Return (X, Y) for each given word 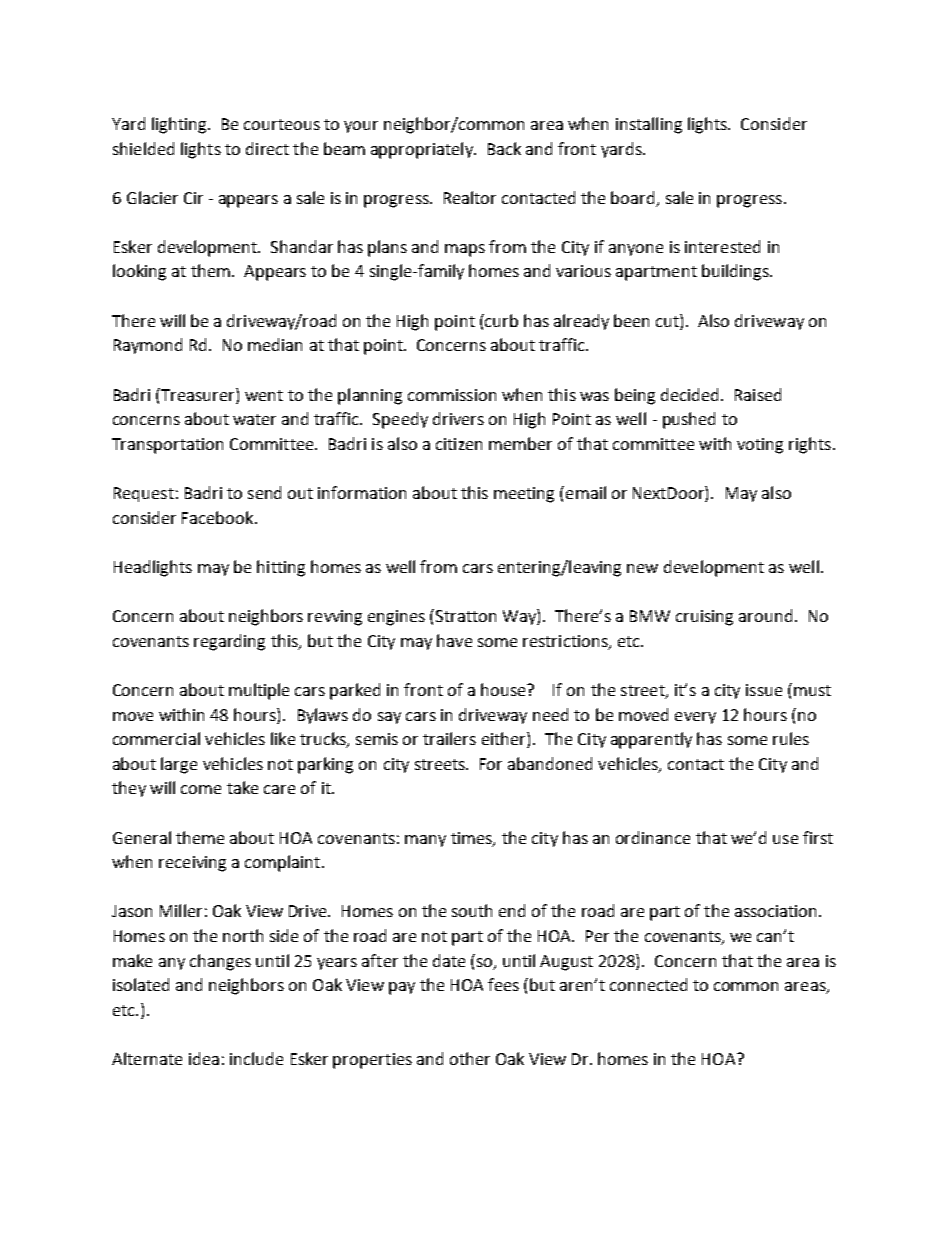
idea (204, 1058)
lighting (180, 125)
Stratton (466, 616)
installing (649, 125)
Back (504, 148)
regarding (229, 642)
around (765, 615)
